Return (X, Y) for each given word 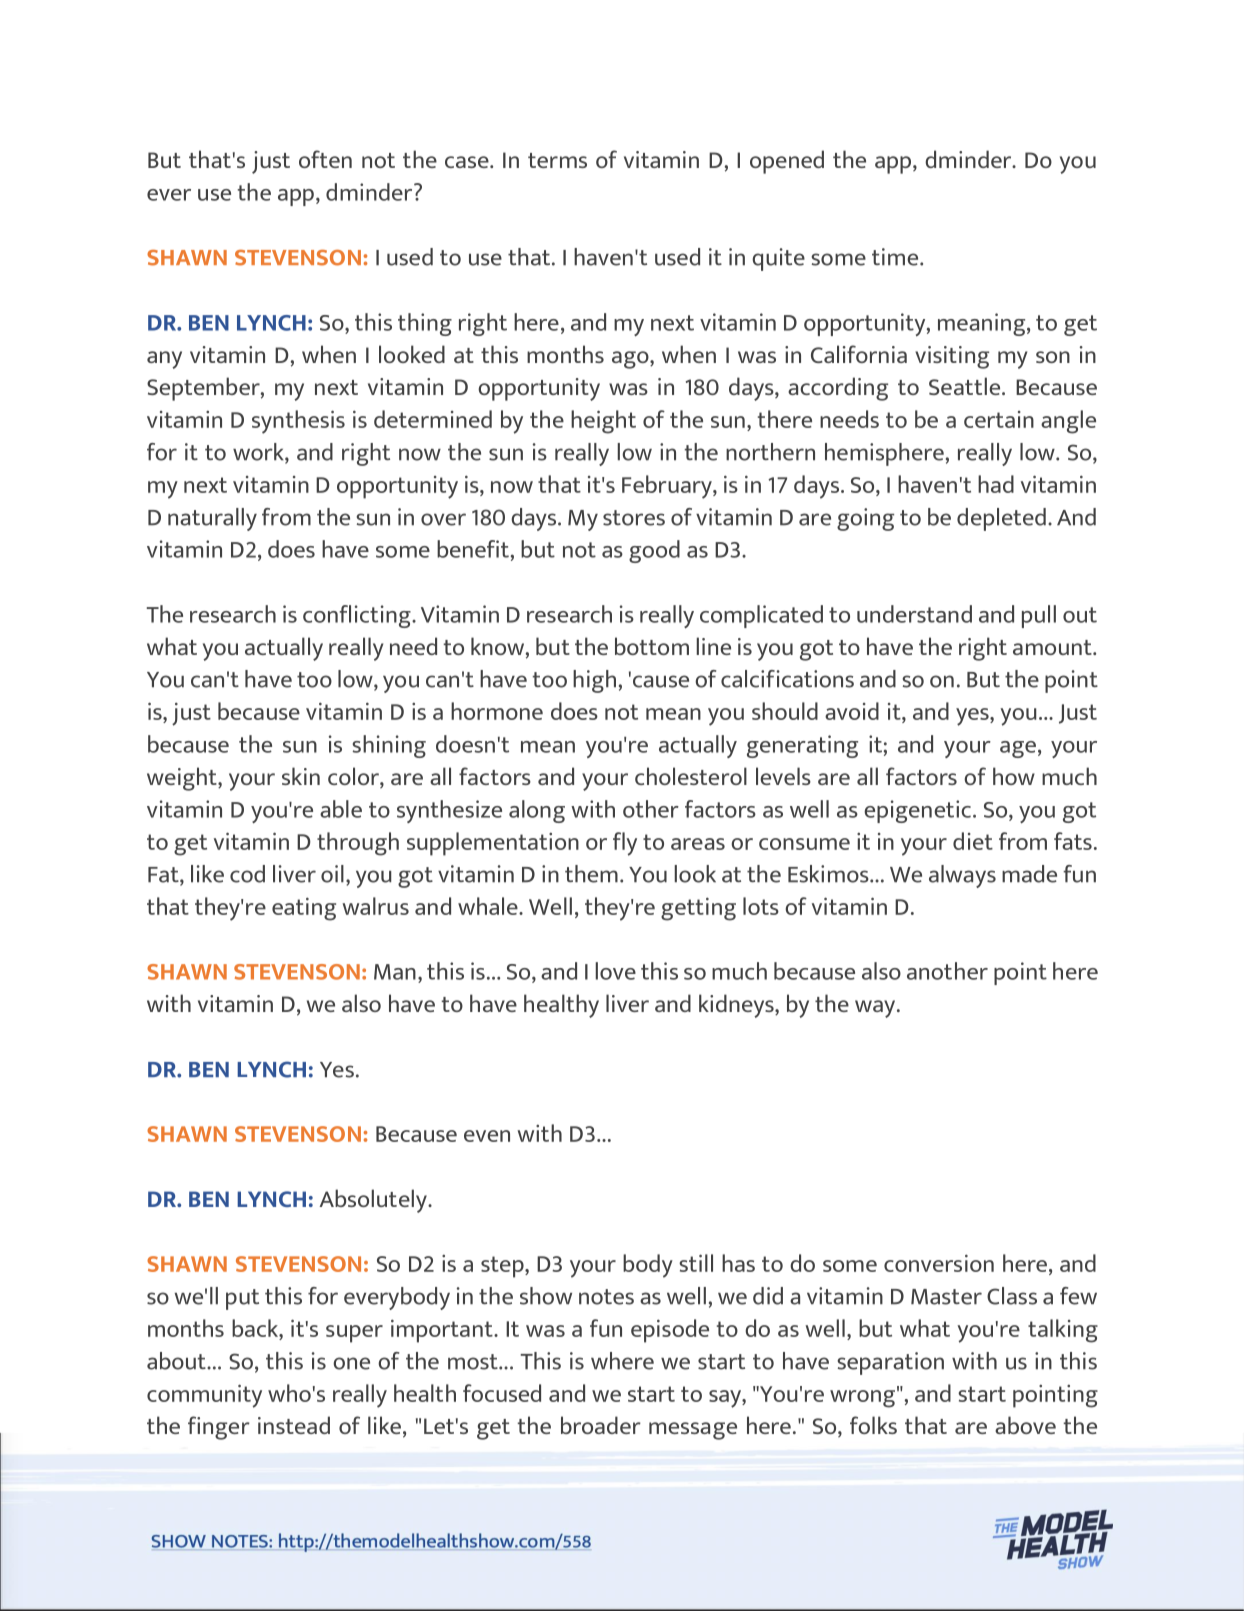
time (896, 257)
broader (601, 1425)
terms (557, 160)
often (325, 159)
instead (294, 1425)
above (1025, 1425)
